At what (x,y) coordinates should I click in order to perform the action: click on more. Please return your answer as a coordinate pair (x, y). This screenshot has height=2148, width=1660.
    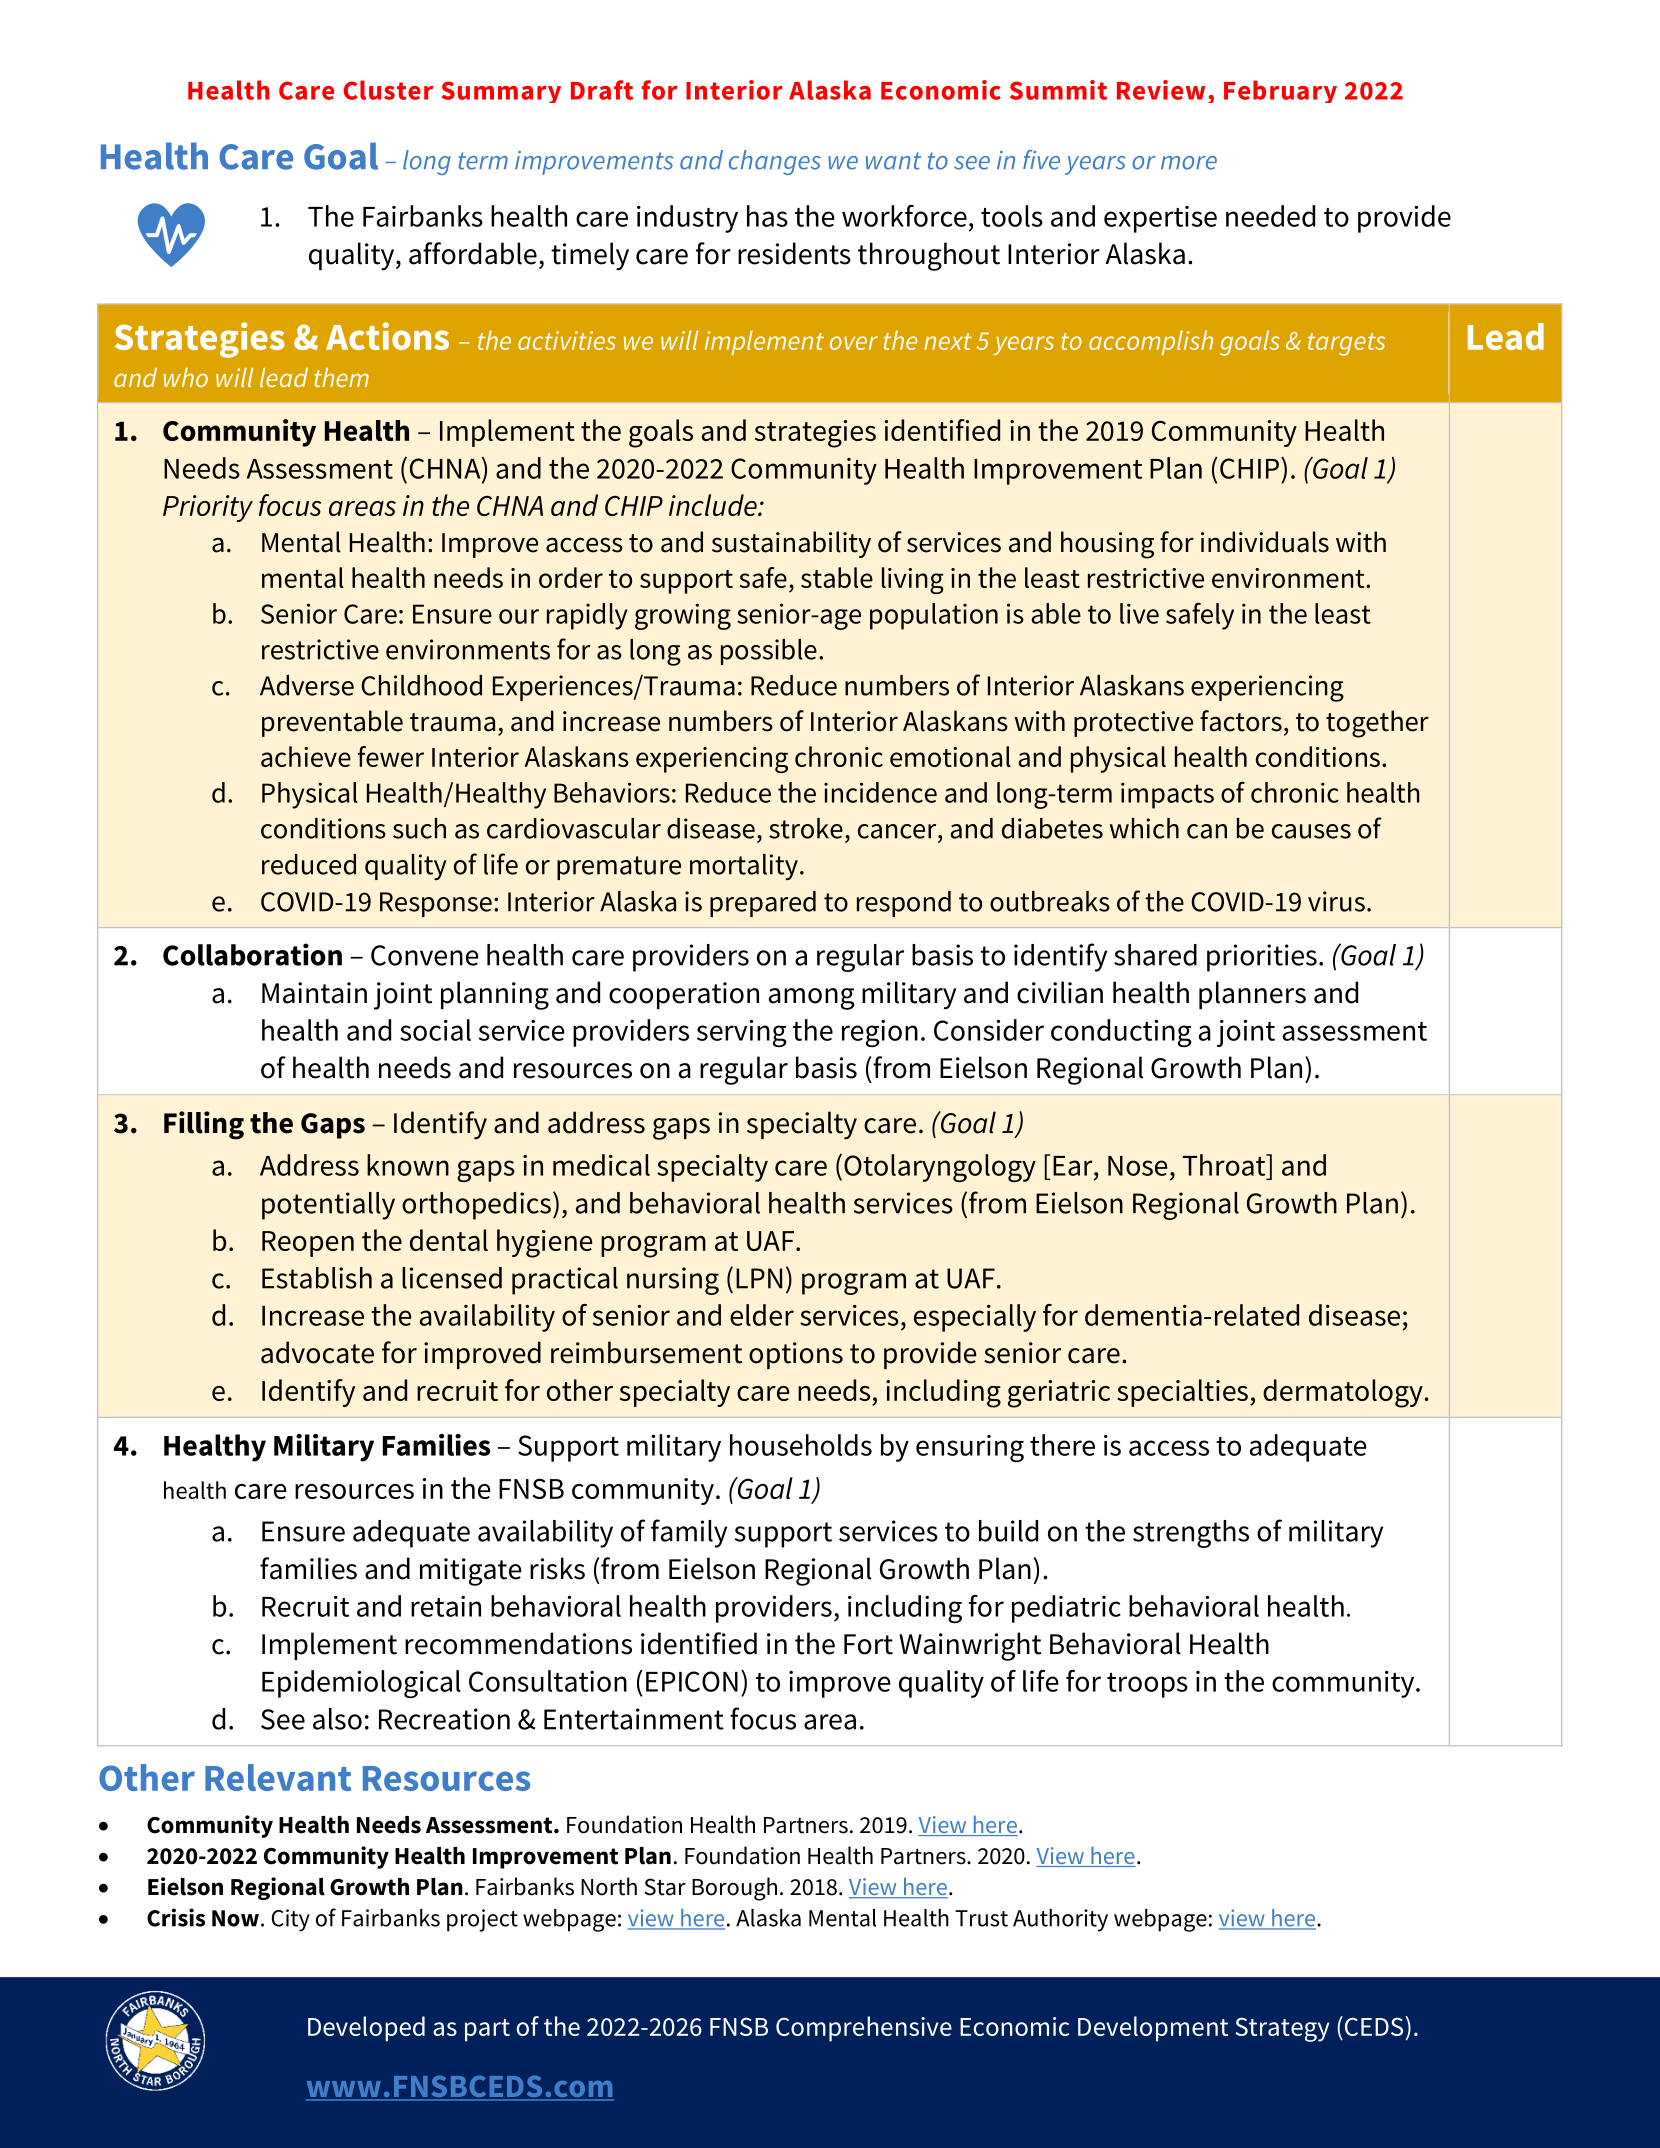
    Looking at the image, I should click on (1189, 163).
